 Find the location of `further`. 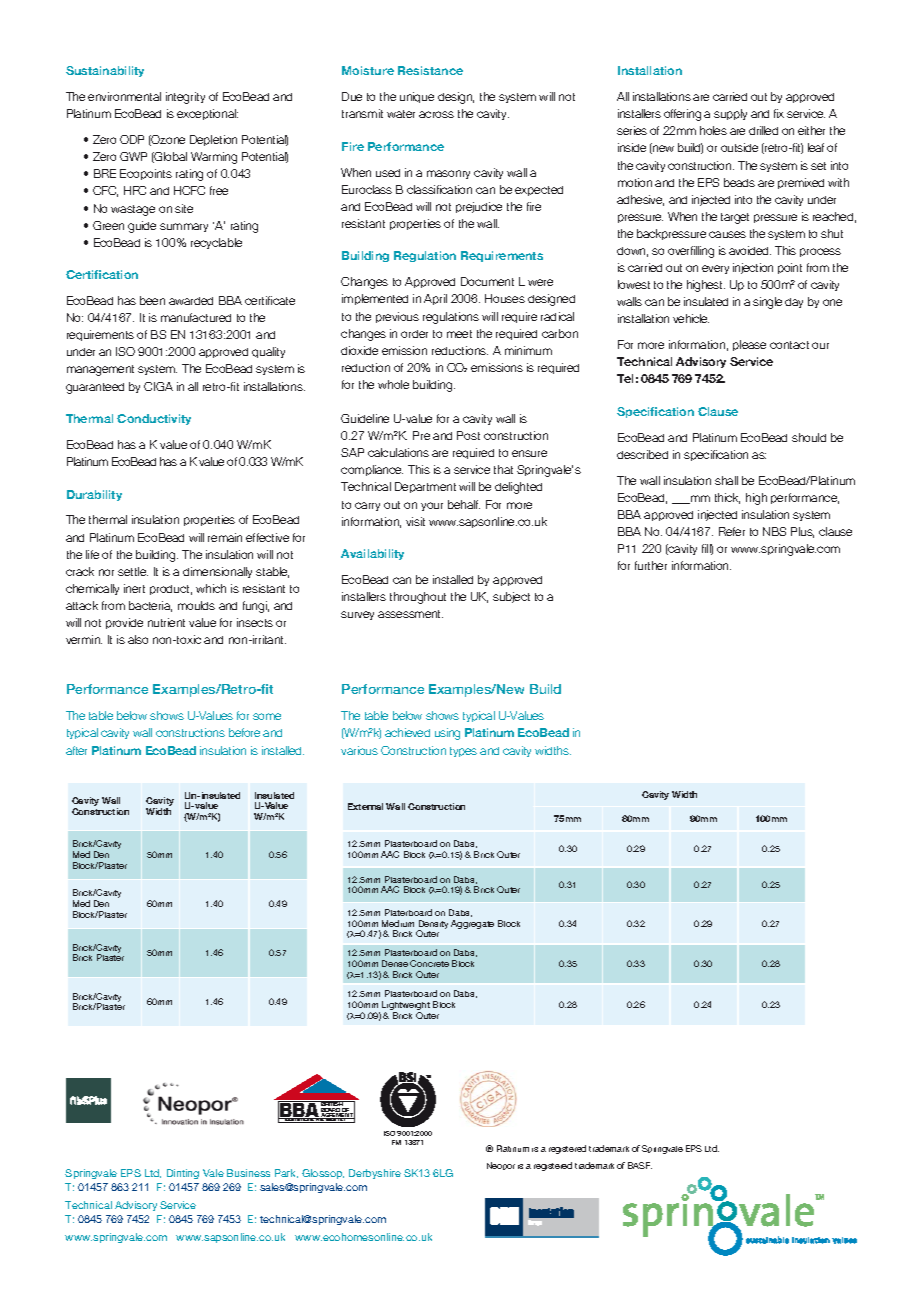

further is located at coordinates (651, 565).
